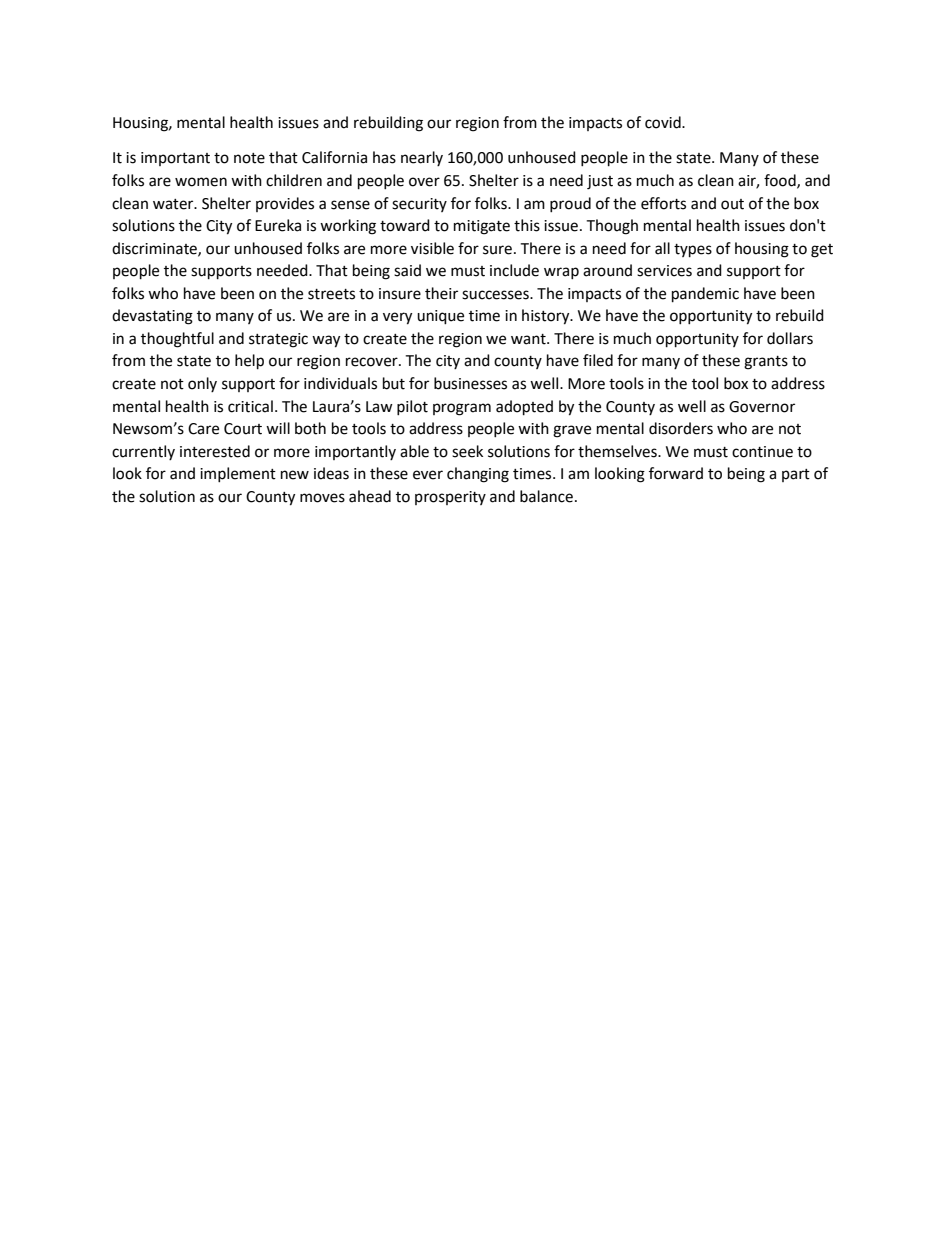 The image size is (952, 1233). What do you see at coordinates (796, 475) in the screenshot?
I see `part` at bounding box center [796, 475].
